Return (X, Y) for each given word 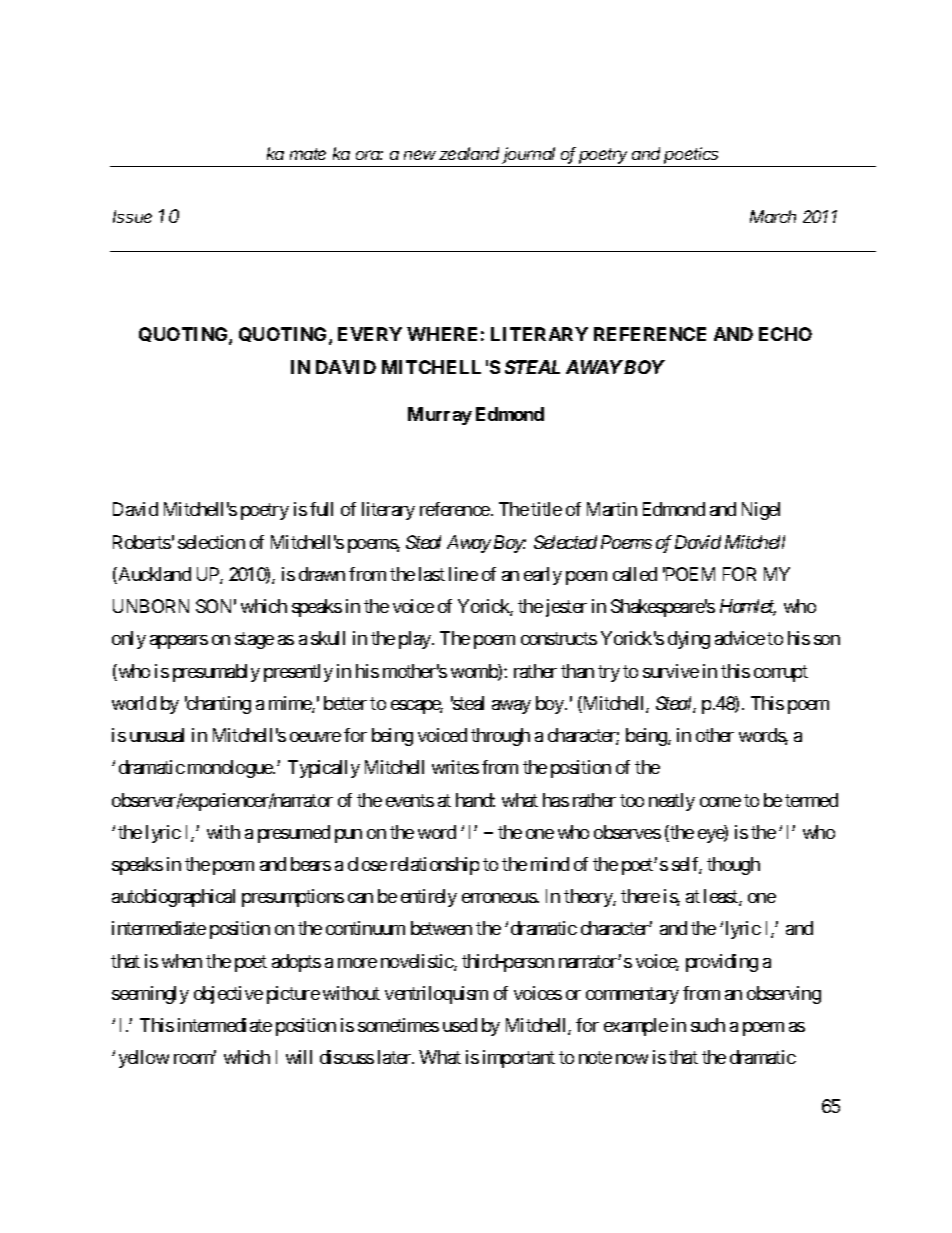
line (463, 574)
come (720, 802)
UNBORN (151, 606)
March (773, 216)
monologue (231, 769)
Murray (440, 416)
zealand (469, 153)
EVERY (370, 334)
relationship (435, 866)
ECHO (785, 334)
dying (689, 640)
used (460, 1025)
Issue (132, 216)
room (194, 1059)
